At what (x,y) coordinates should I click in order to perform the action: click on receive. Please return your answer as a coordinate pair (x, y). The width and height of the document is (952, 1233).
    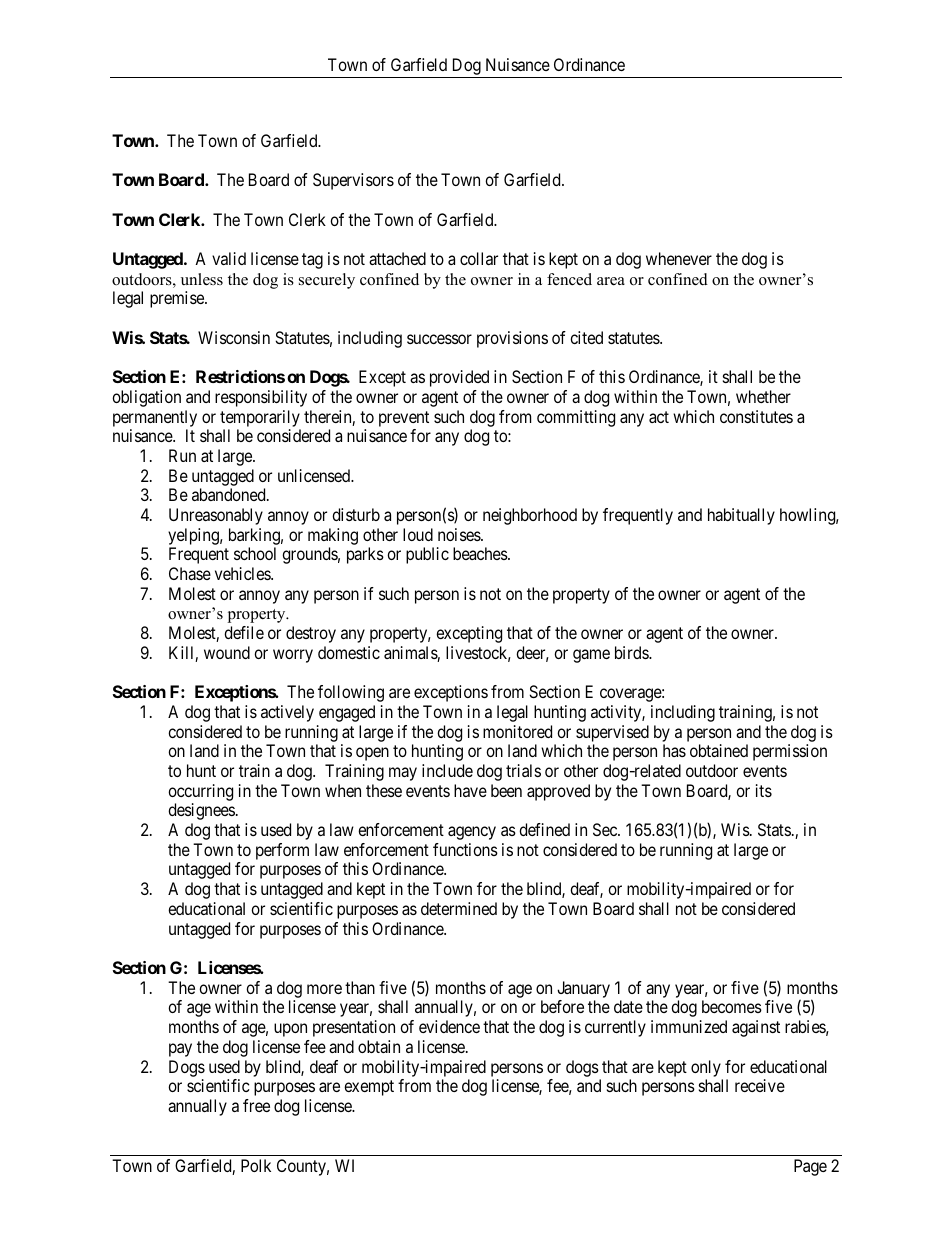
    Looking at the image, I should click on (760, 1085).
